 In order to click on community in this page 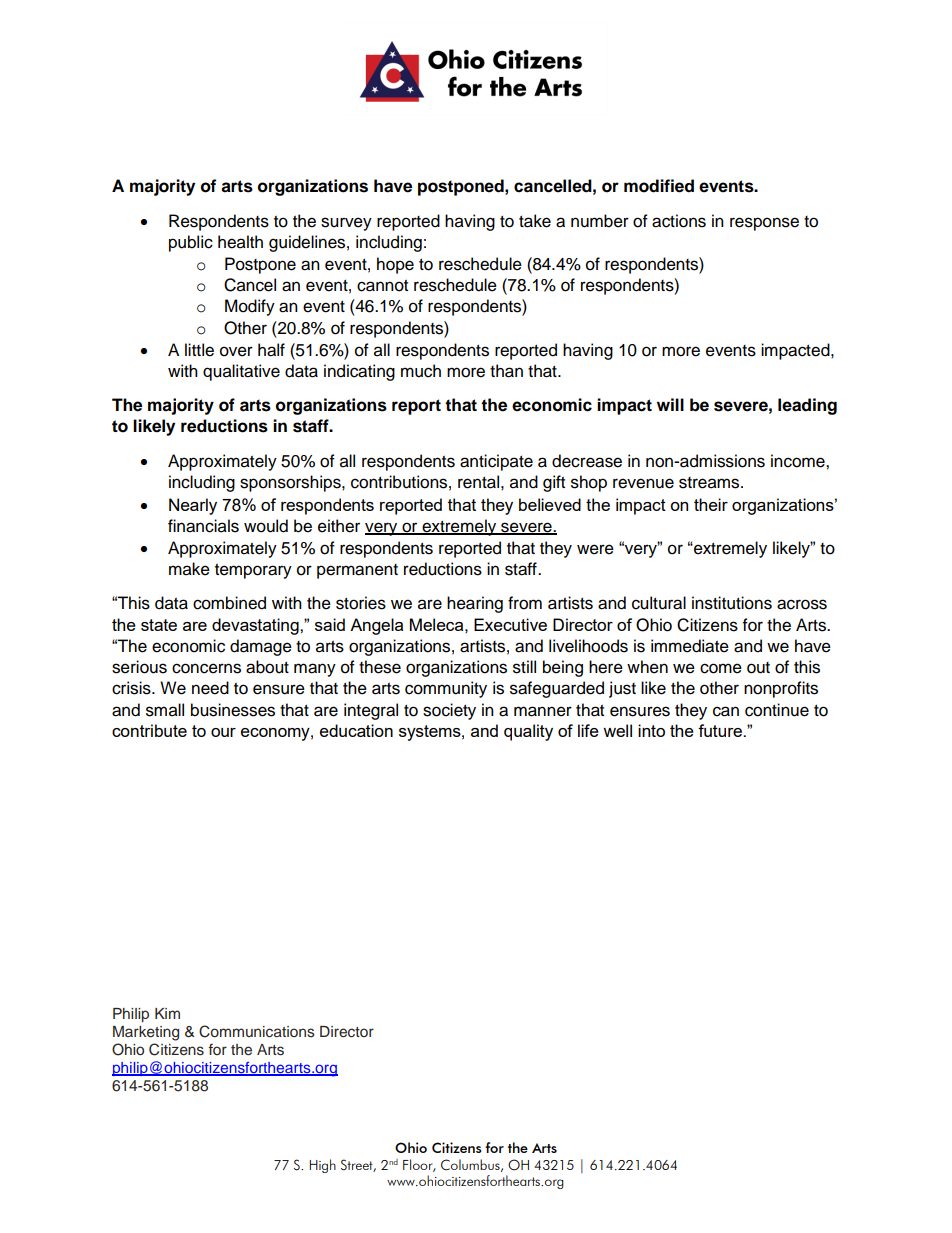, I will do `click(446, 689)`.
